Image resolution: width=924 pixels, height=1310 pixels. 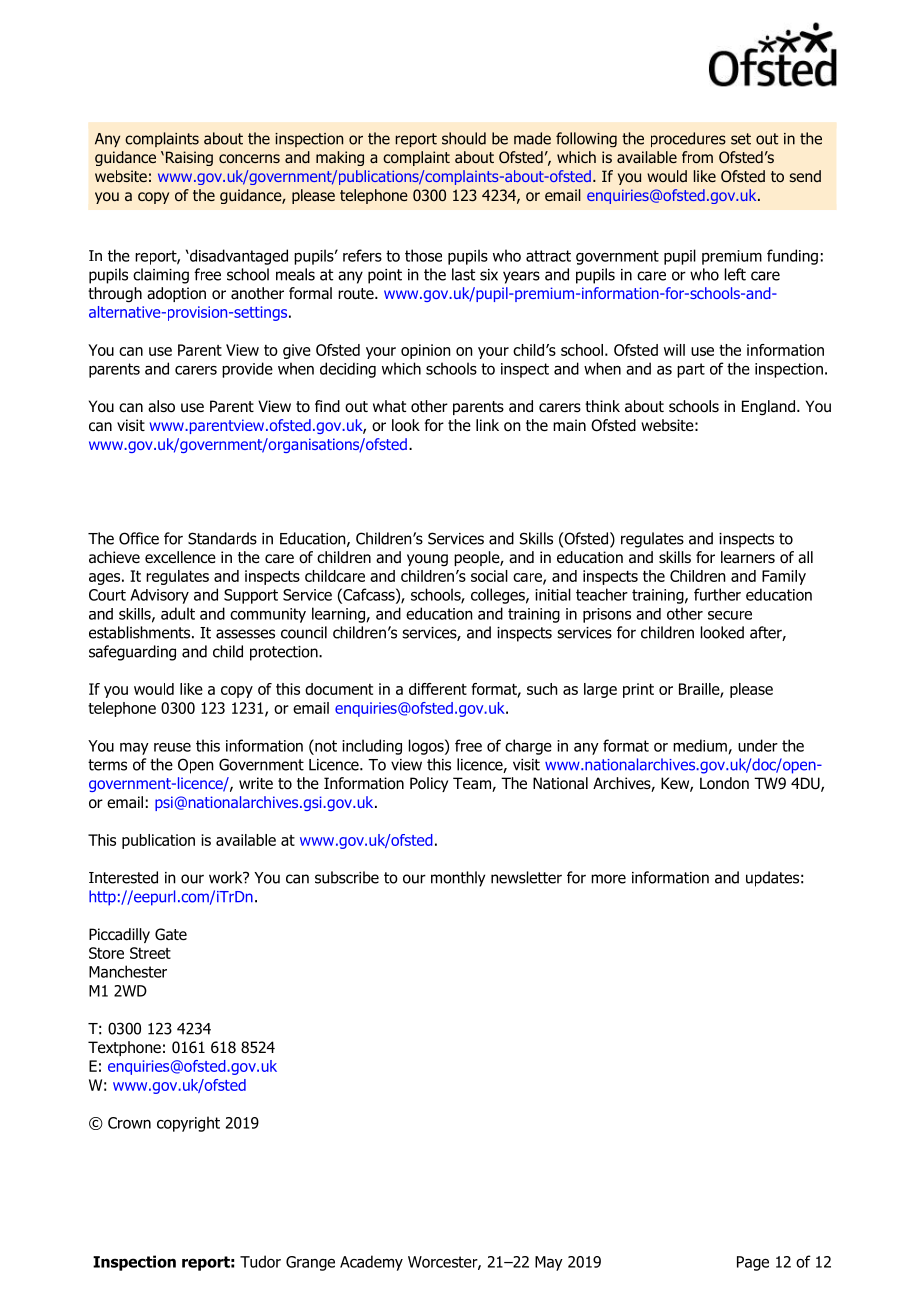 What do you see at coordinates (458, 879) in the image?
I see `monthly` at bounding box center [458, 879].
